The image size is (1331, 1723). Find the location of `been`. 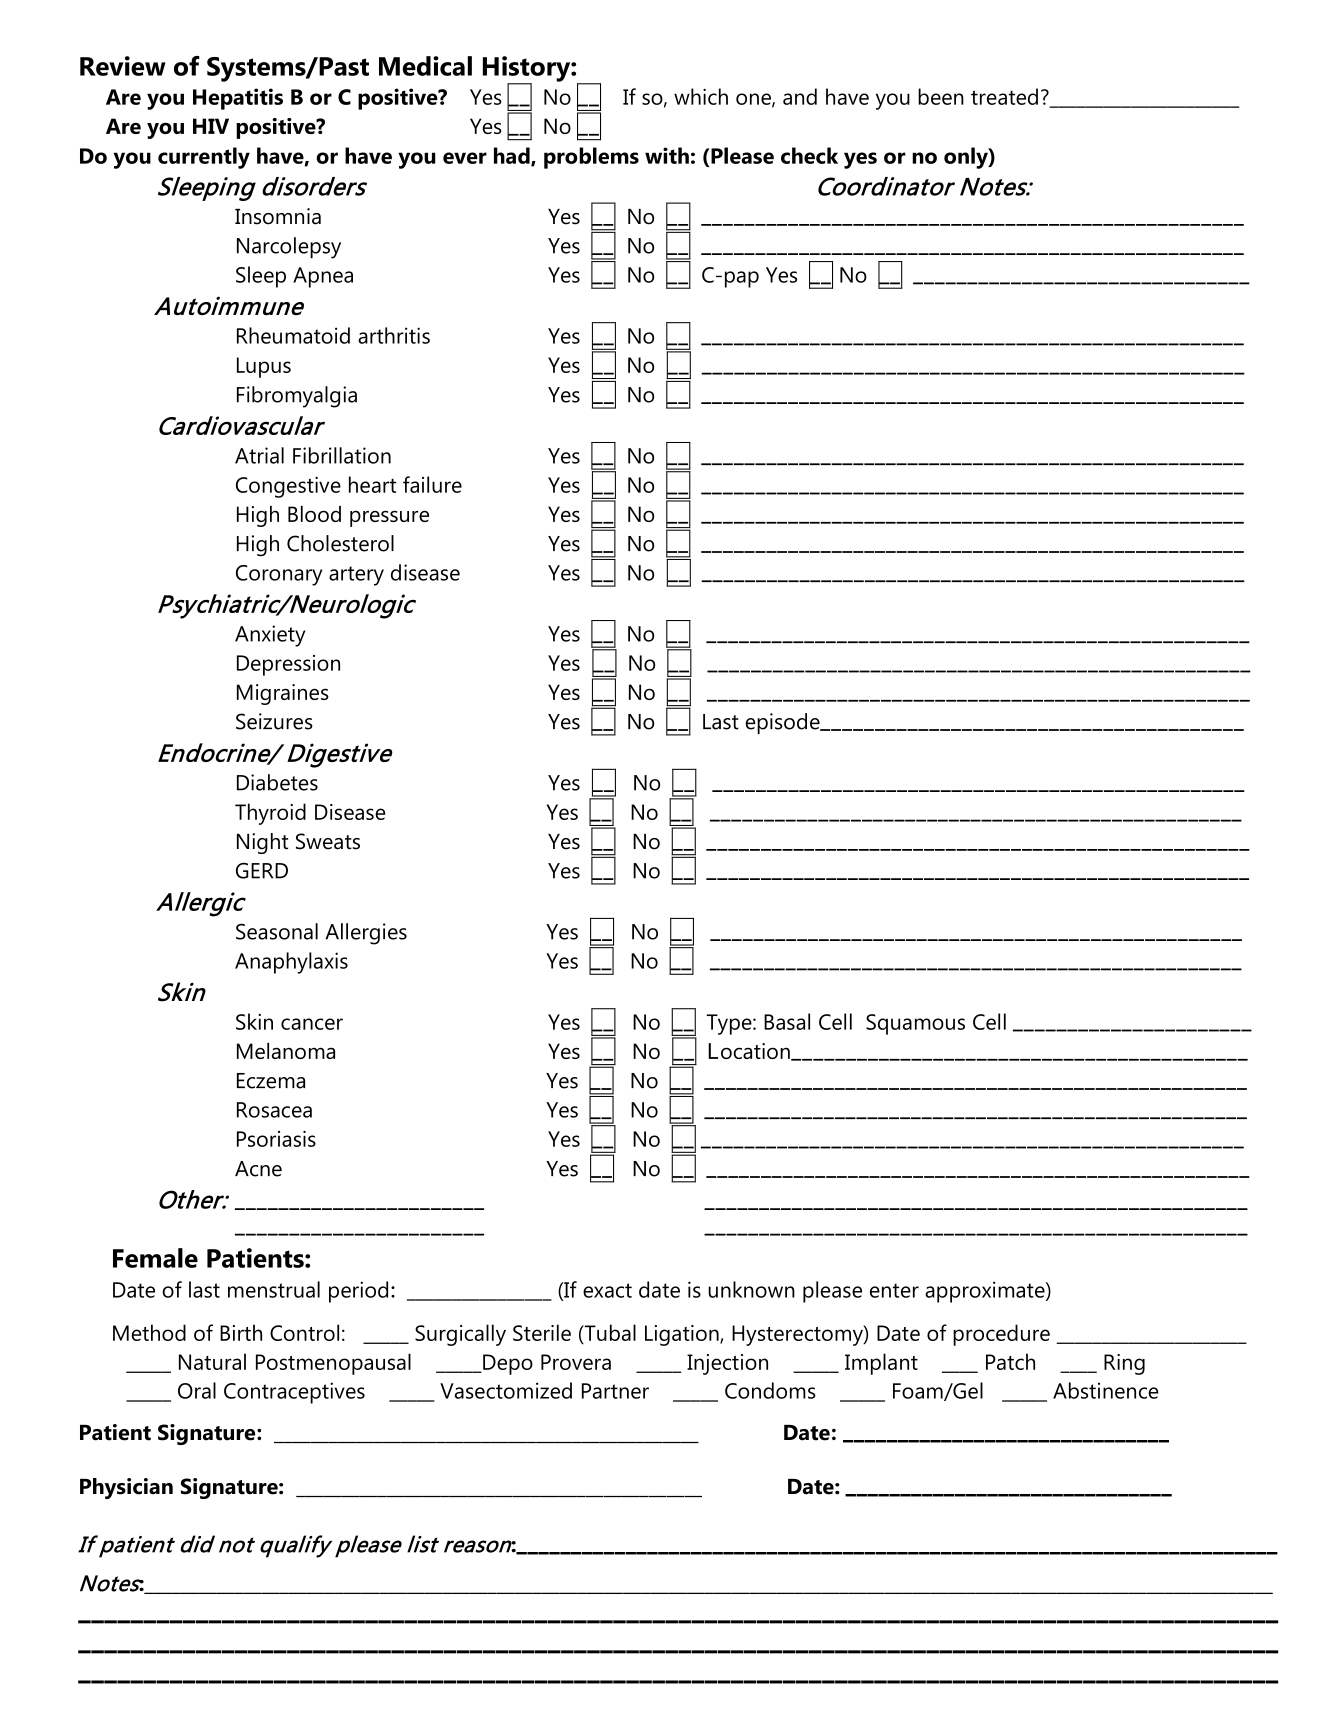

been is located at coordinates (941, 96).
